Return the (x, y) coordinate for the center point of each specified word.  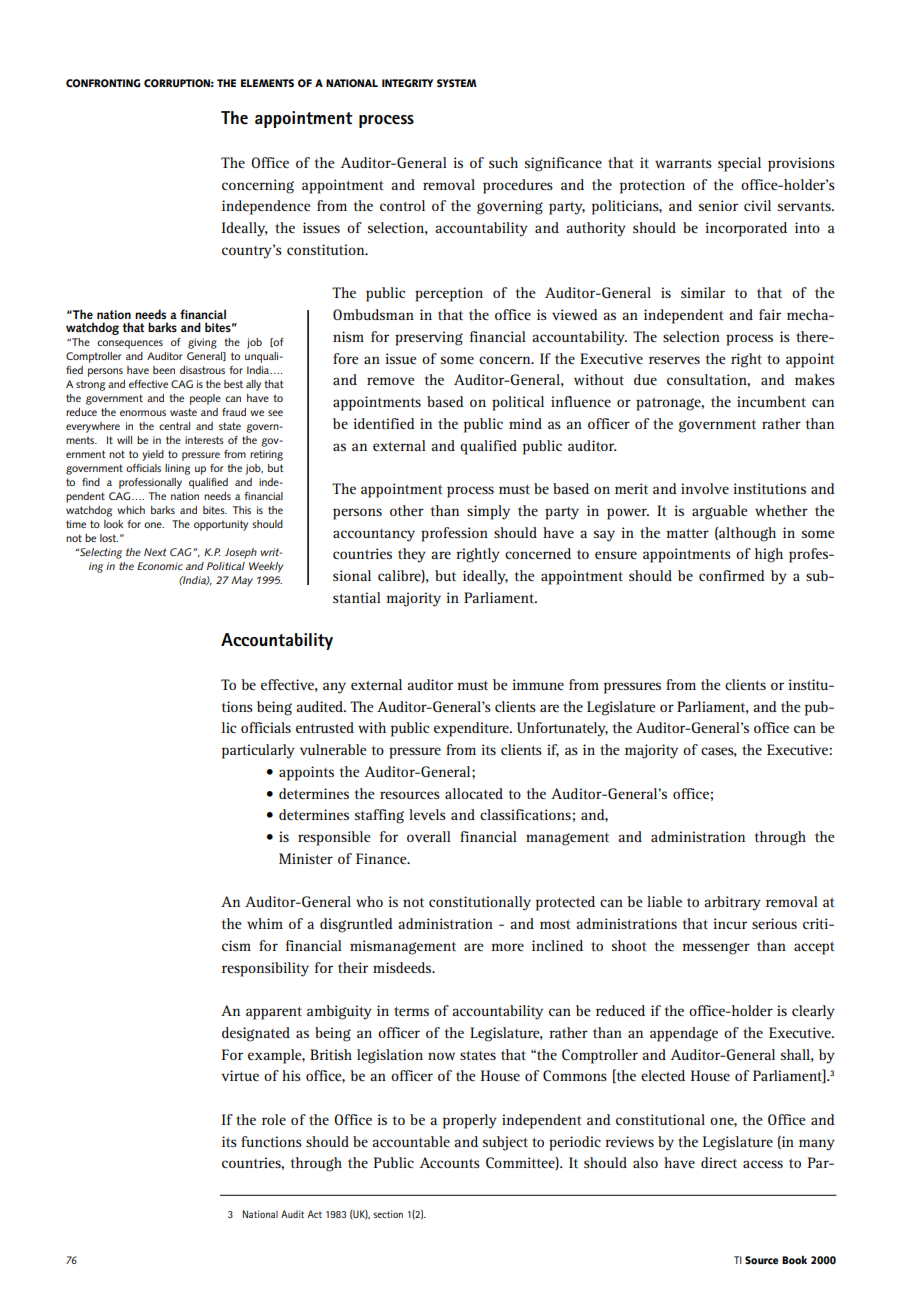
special (739, 164)
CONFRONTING (103, 83)
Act (314, 1214)
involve (705, 488)
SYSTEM (457, 83)
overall (429, 836)
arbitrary (732, 903)
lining (177, 469)
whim (265, 923)
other (407, 510)
